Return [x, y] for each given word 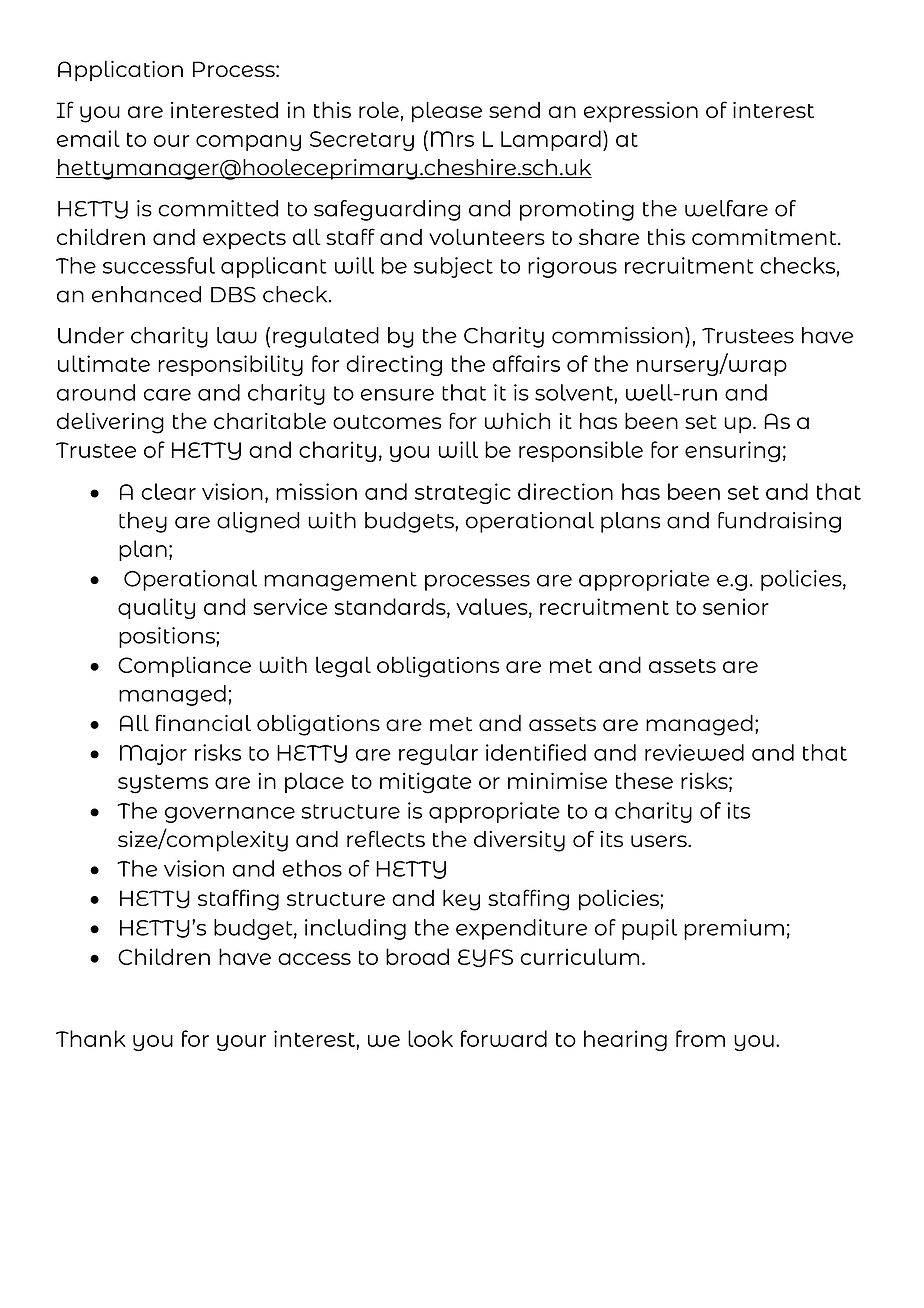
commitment [765, 237]
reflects [386, 838]
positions [168, 637]
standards [391, 607]
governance [230, 815]
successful [159, 265]
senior [736, 606]
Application [120, 71]
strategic [463, 493]
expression [641, 112]
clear [169, 491]
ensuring [732, 451]
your [241, 1043]
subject [453, 267]
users [660, 841]
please [447, 112]
